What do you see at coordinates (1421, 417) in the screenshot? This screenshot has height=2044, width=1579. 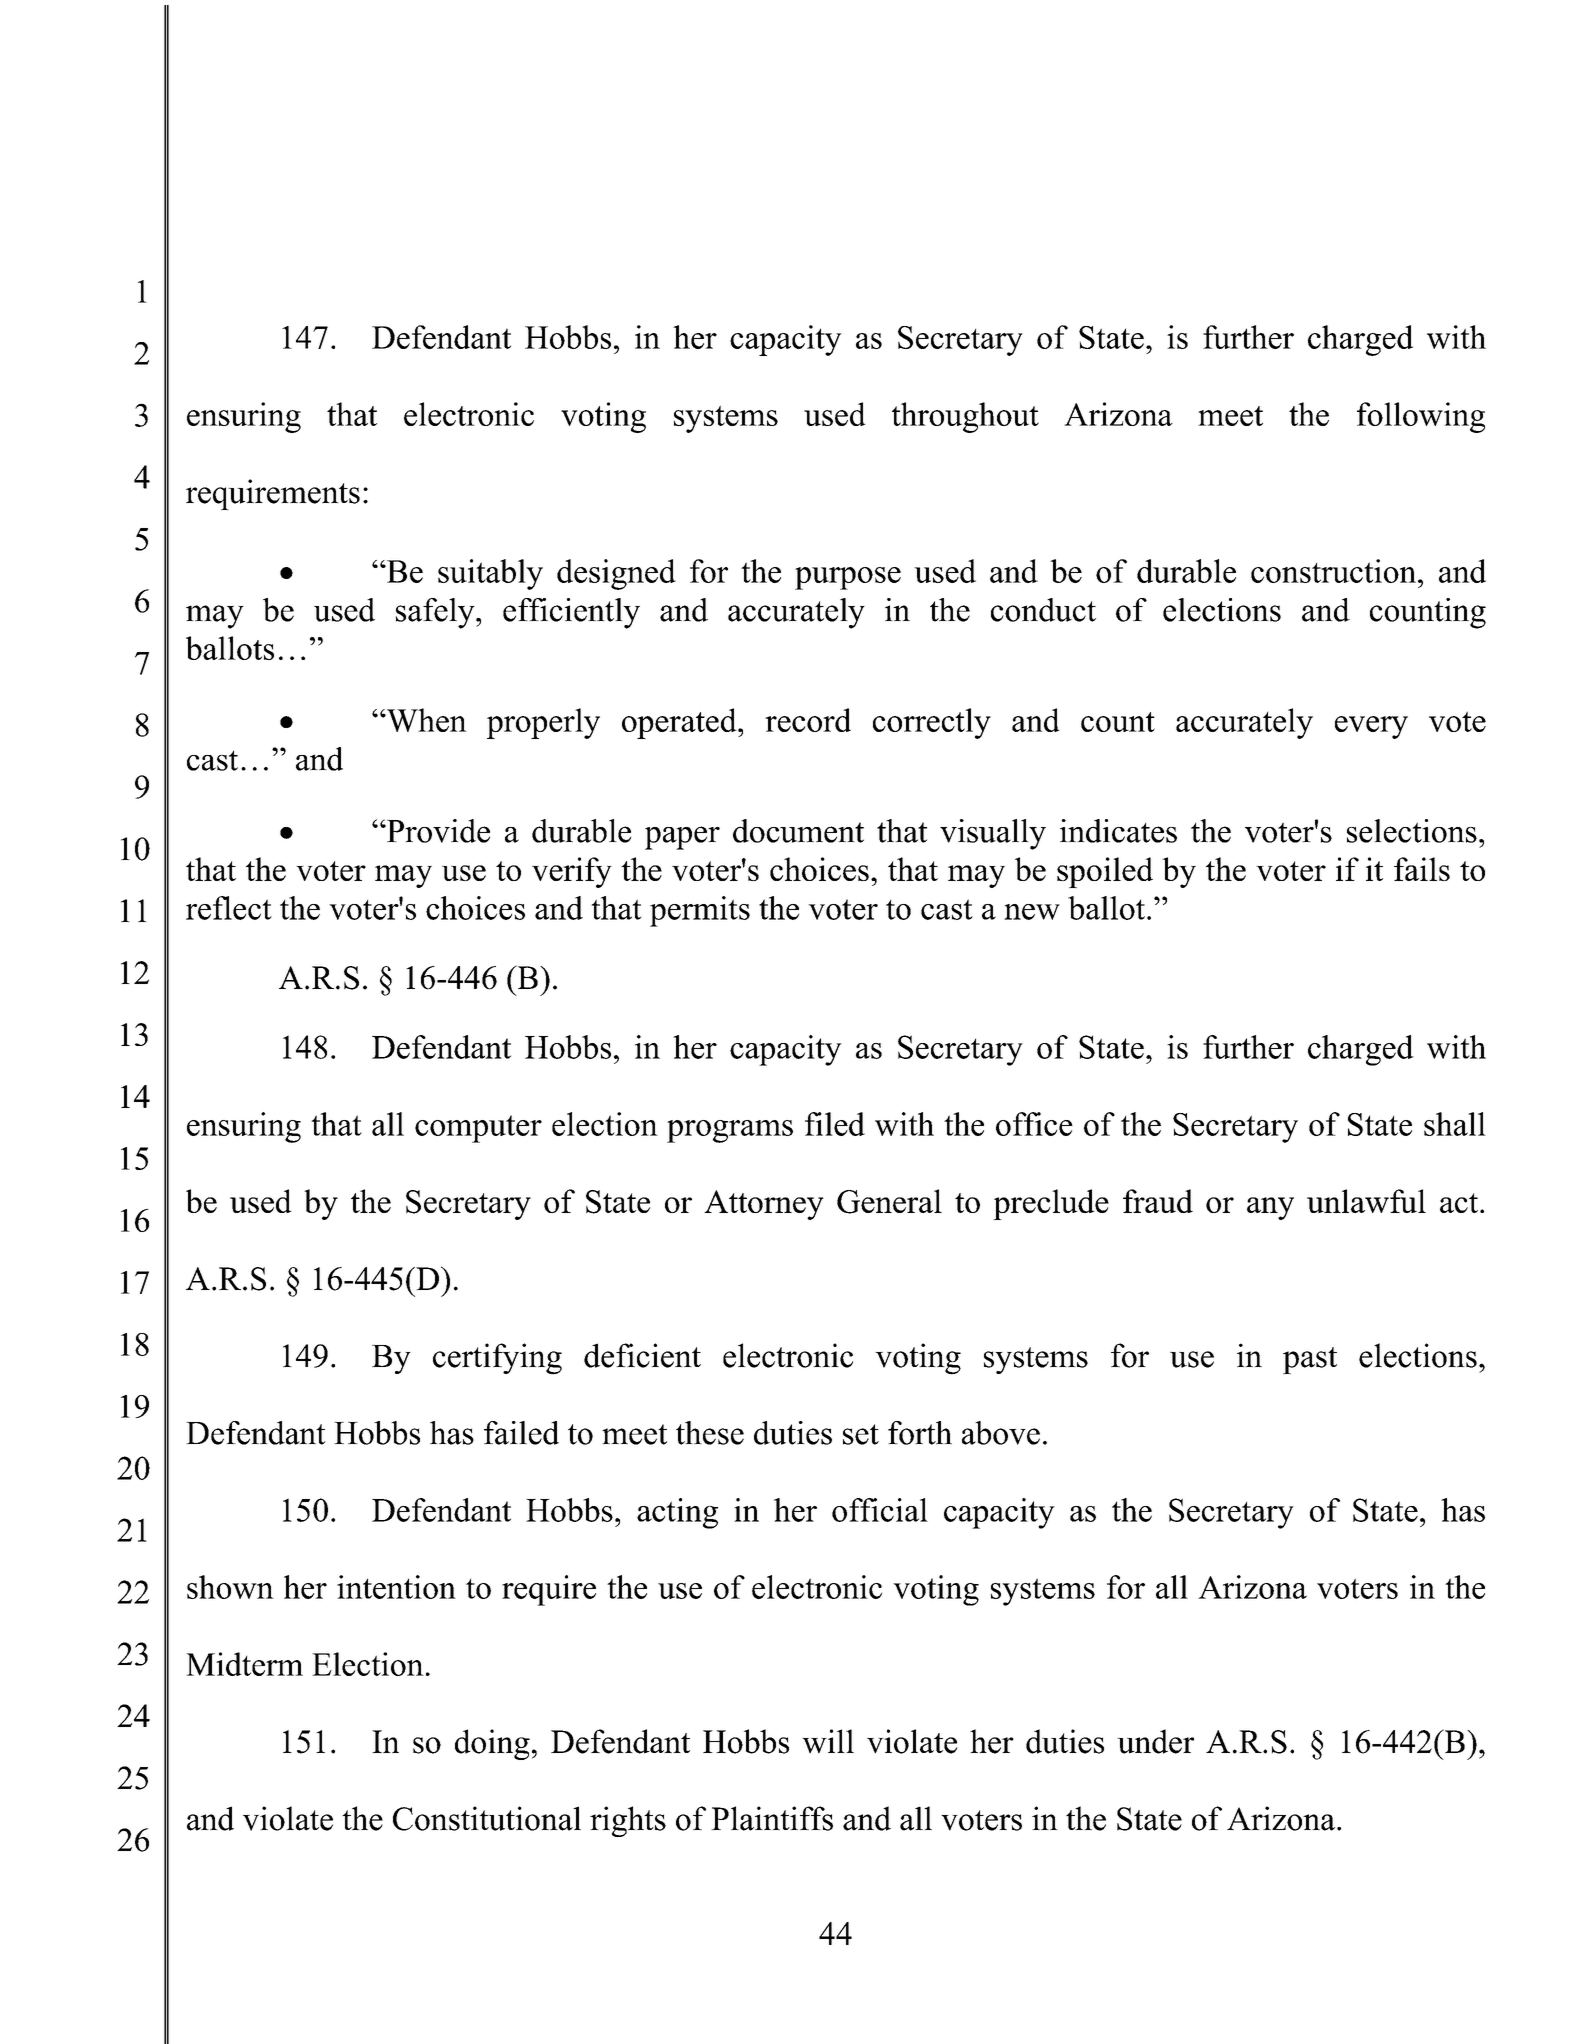 I see `following` at bounding box center [1421, 417].
